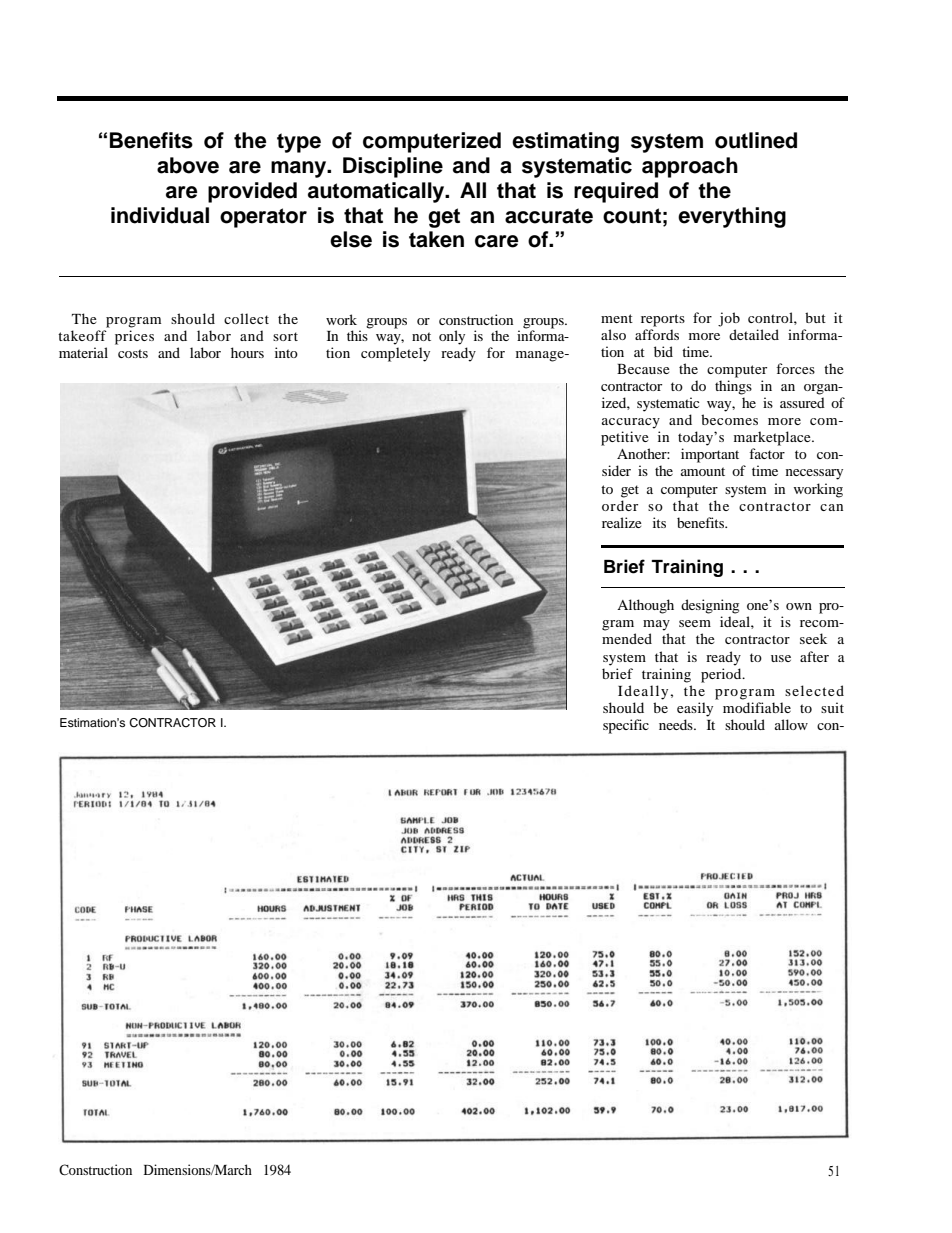  Describe the element at coordinates (626, 726) in the page. I see `specific` at that location.
